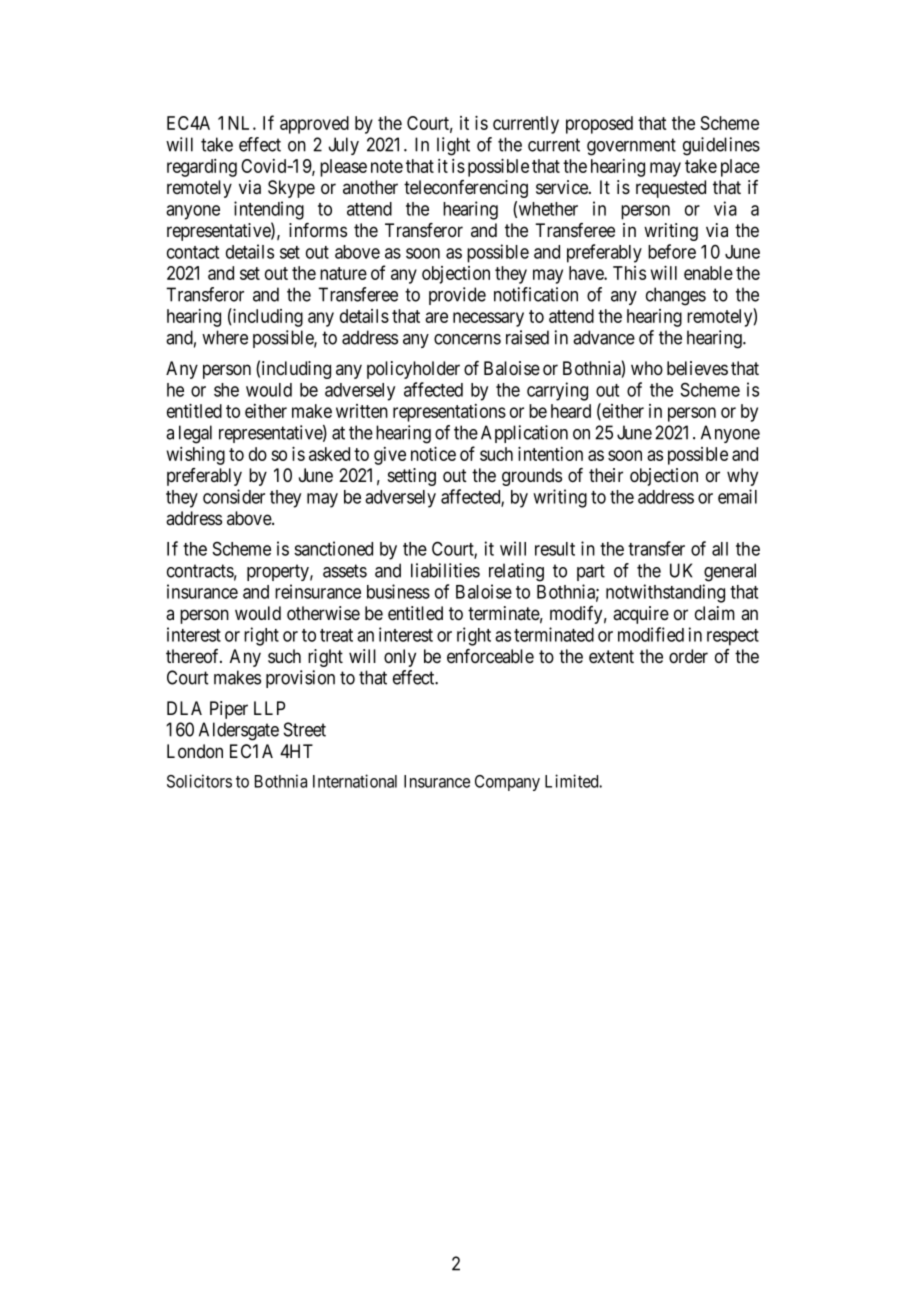 This screenshot has width=924, height=1308. I want to click on regarding, so click(202, 168).
